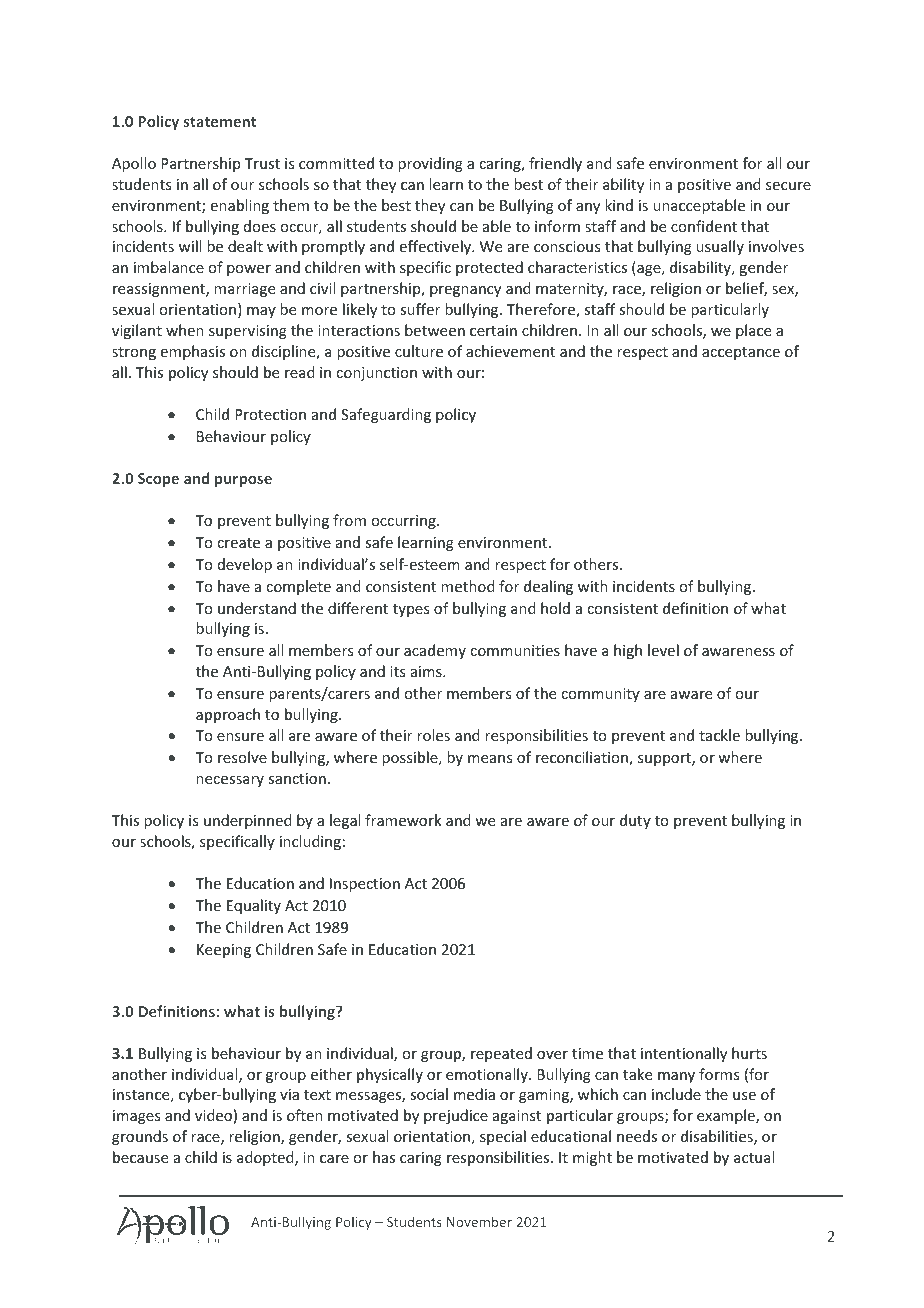 The height and width of the document is (1308, 924). Describe the element at coordinates (741, 353) in the document. I see `acceptance` at that location.
